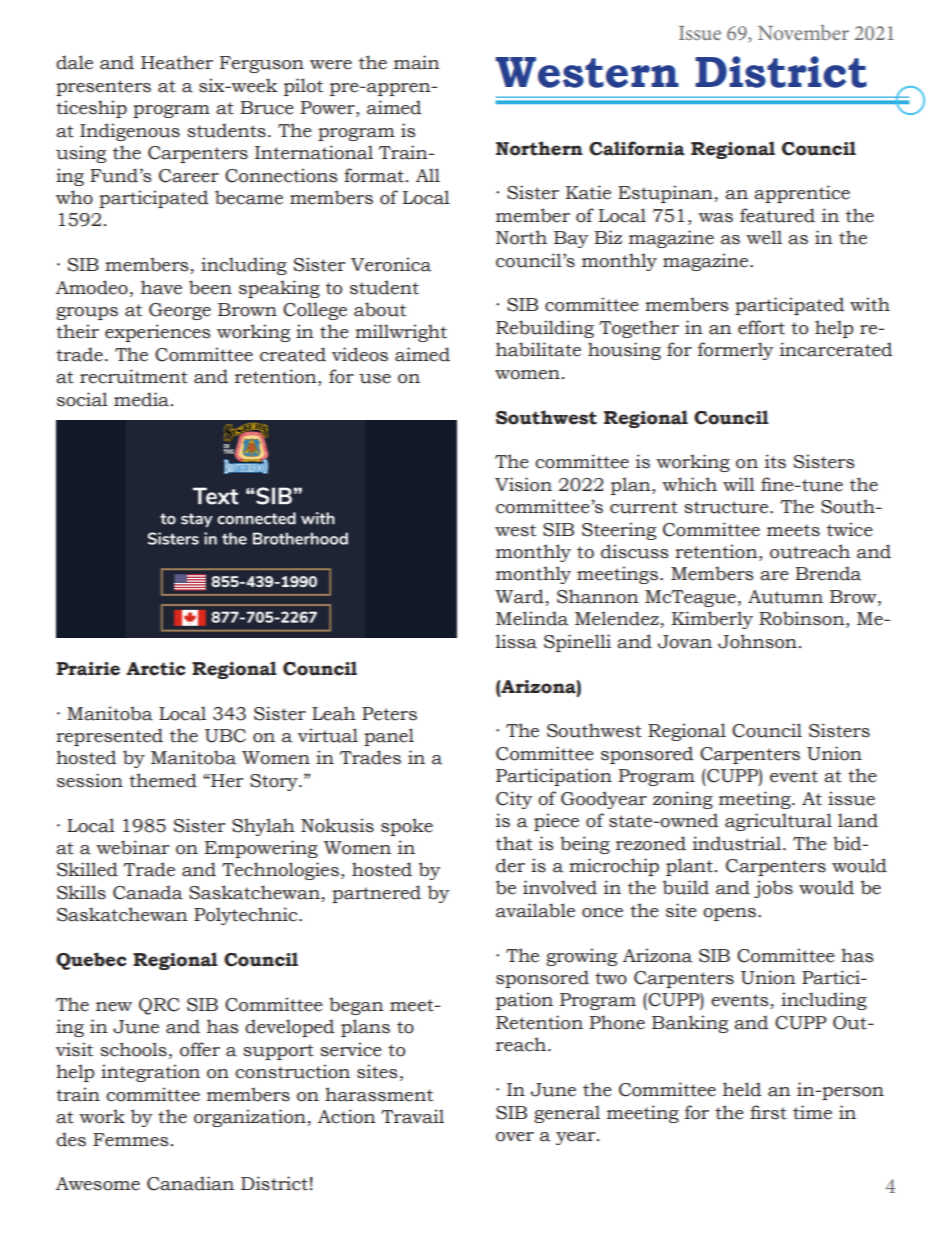 Image resolution: width=952 pixels, height=1233 pixels. Describe the element at coordinates (130, 1140) in the screenshot. I see `Femmes` at that location.
